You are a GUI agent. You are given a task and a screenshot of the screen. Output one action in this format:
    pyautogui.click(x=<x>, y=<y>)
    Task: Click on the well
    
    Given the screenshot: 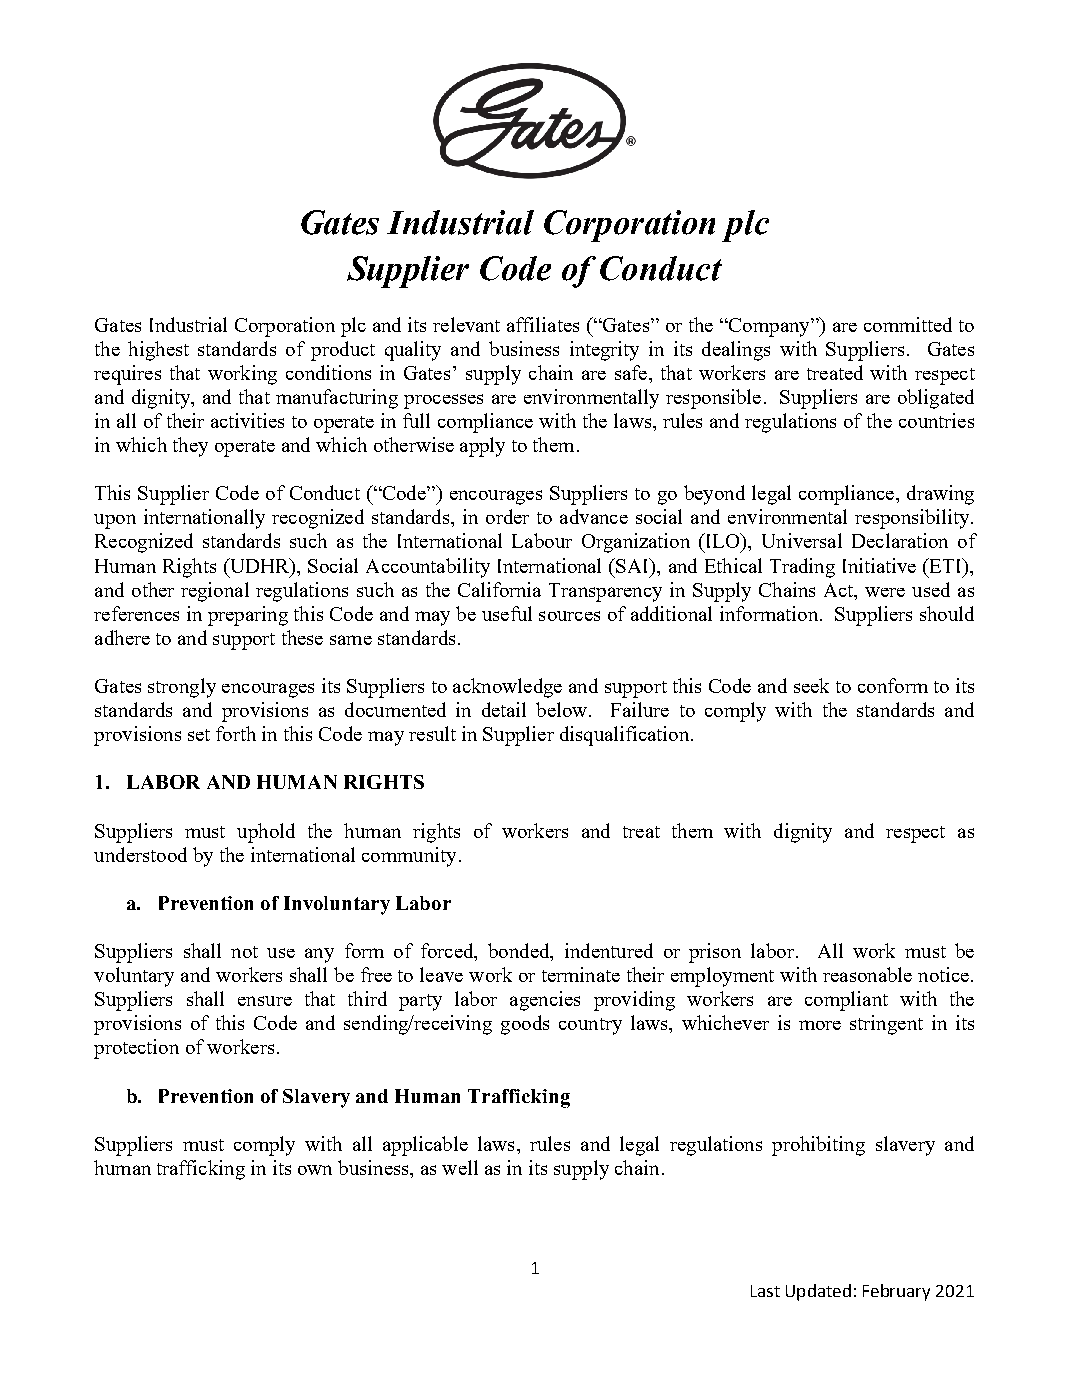 What is the action you would take?
    pyautogui.click(x=460, y=1167)
